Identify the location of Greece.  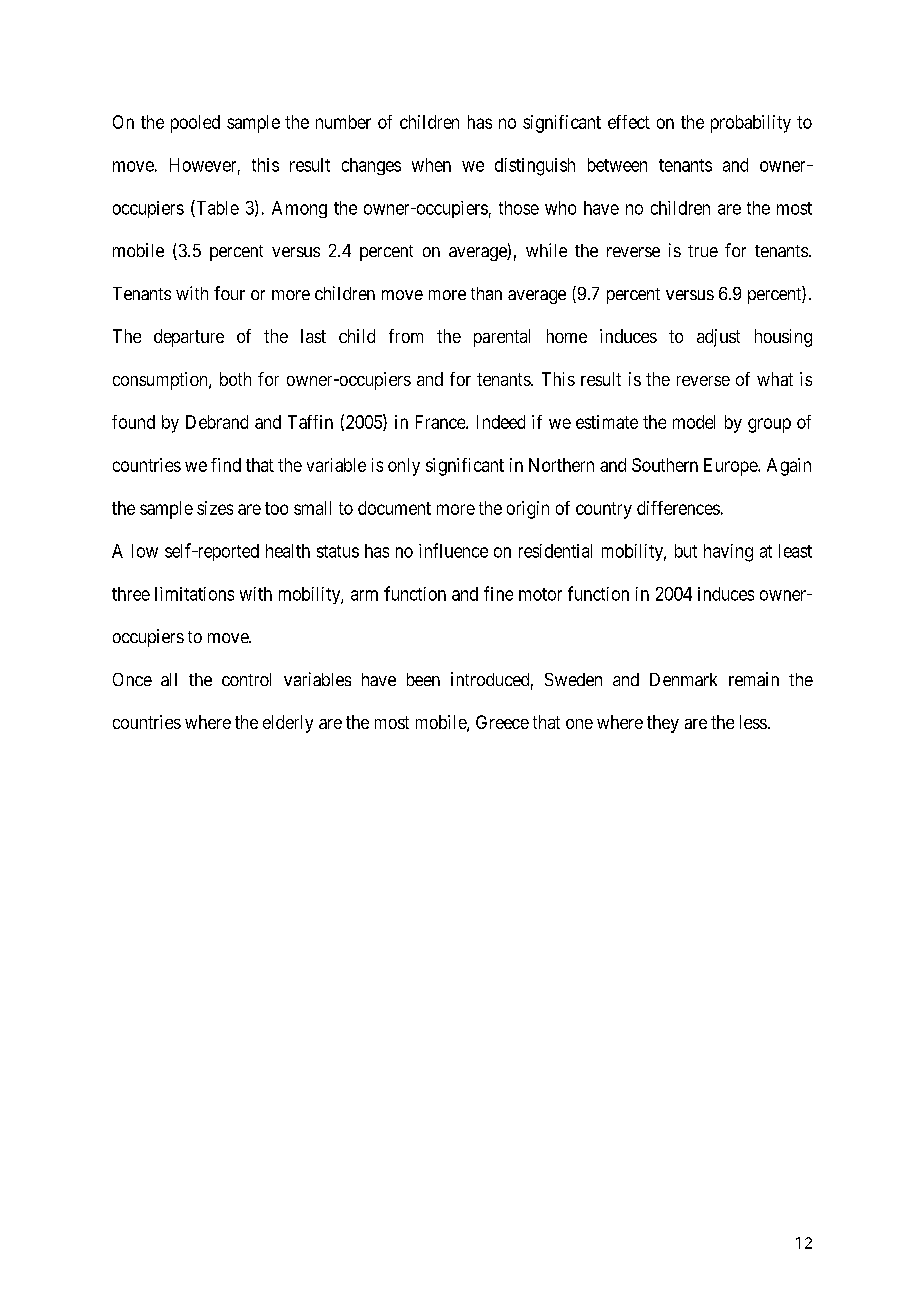
(502, 722).
